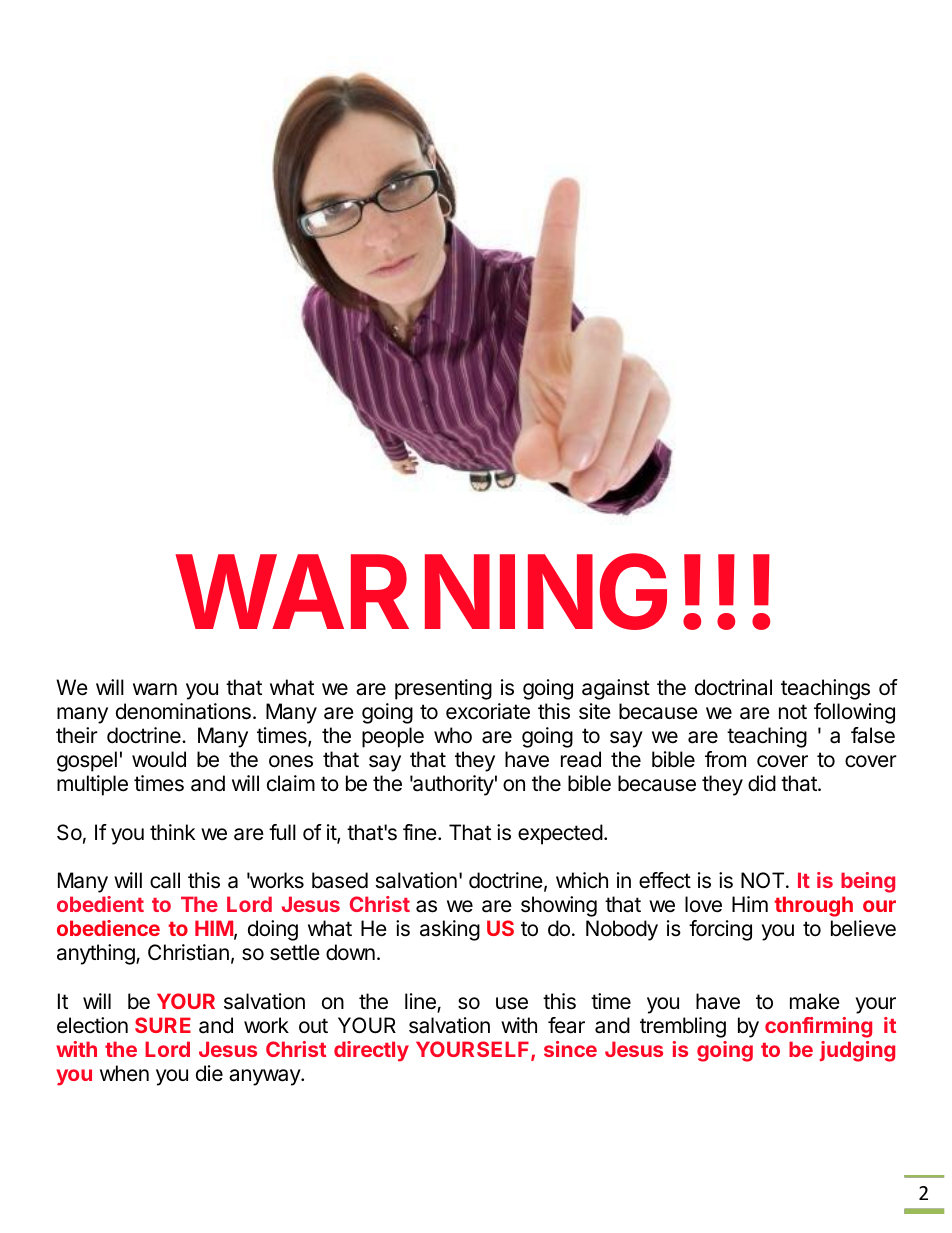 The height and width of the screenshot is (1233, 952). I want to click on presenting, so click(443, 689).
